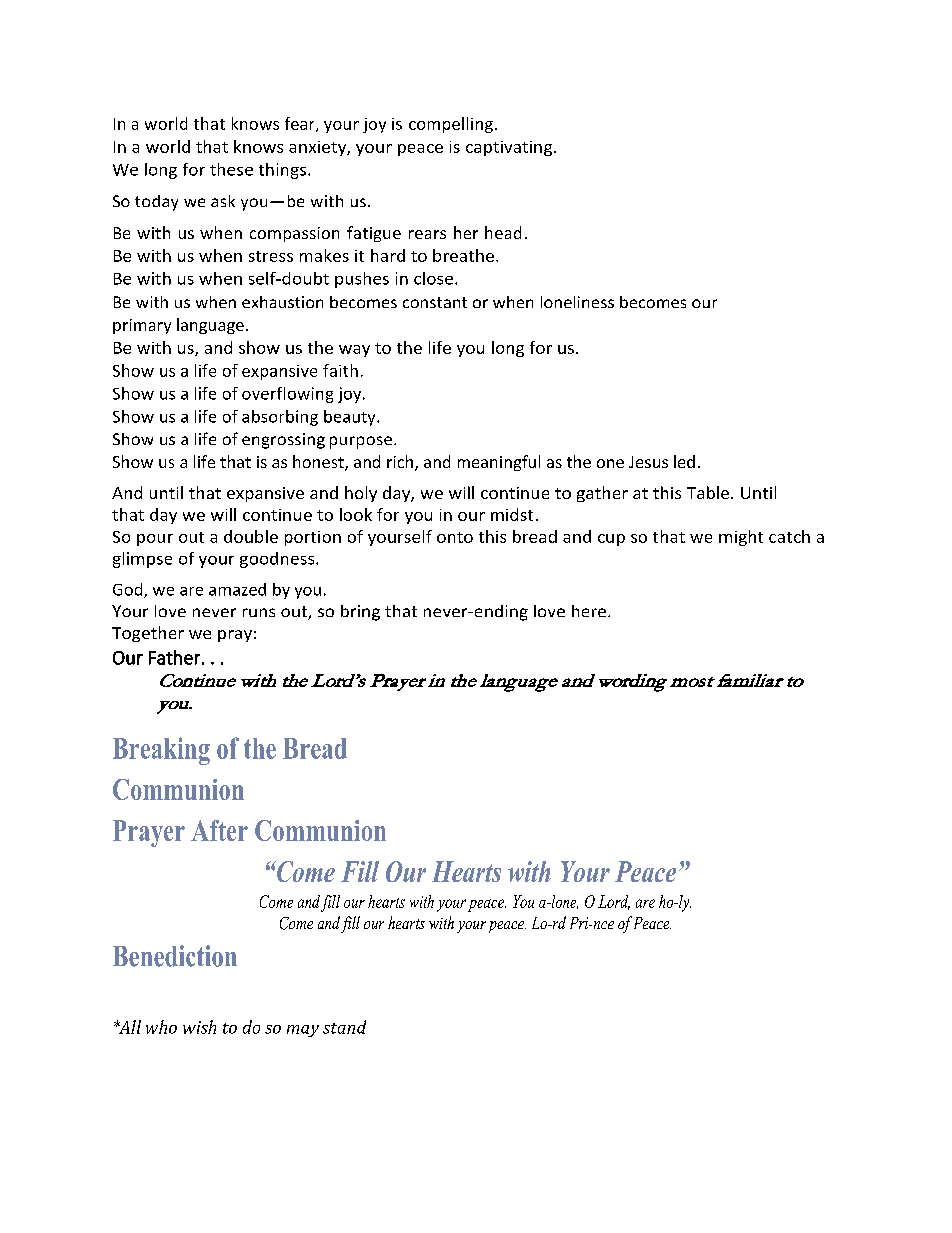 The height and width of the screenshot is (1233, 952). I want to click on these, so click(231, 169).
